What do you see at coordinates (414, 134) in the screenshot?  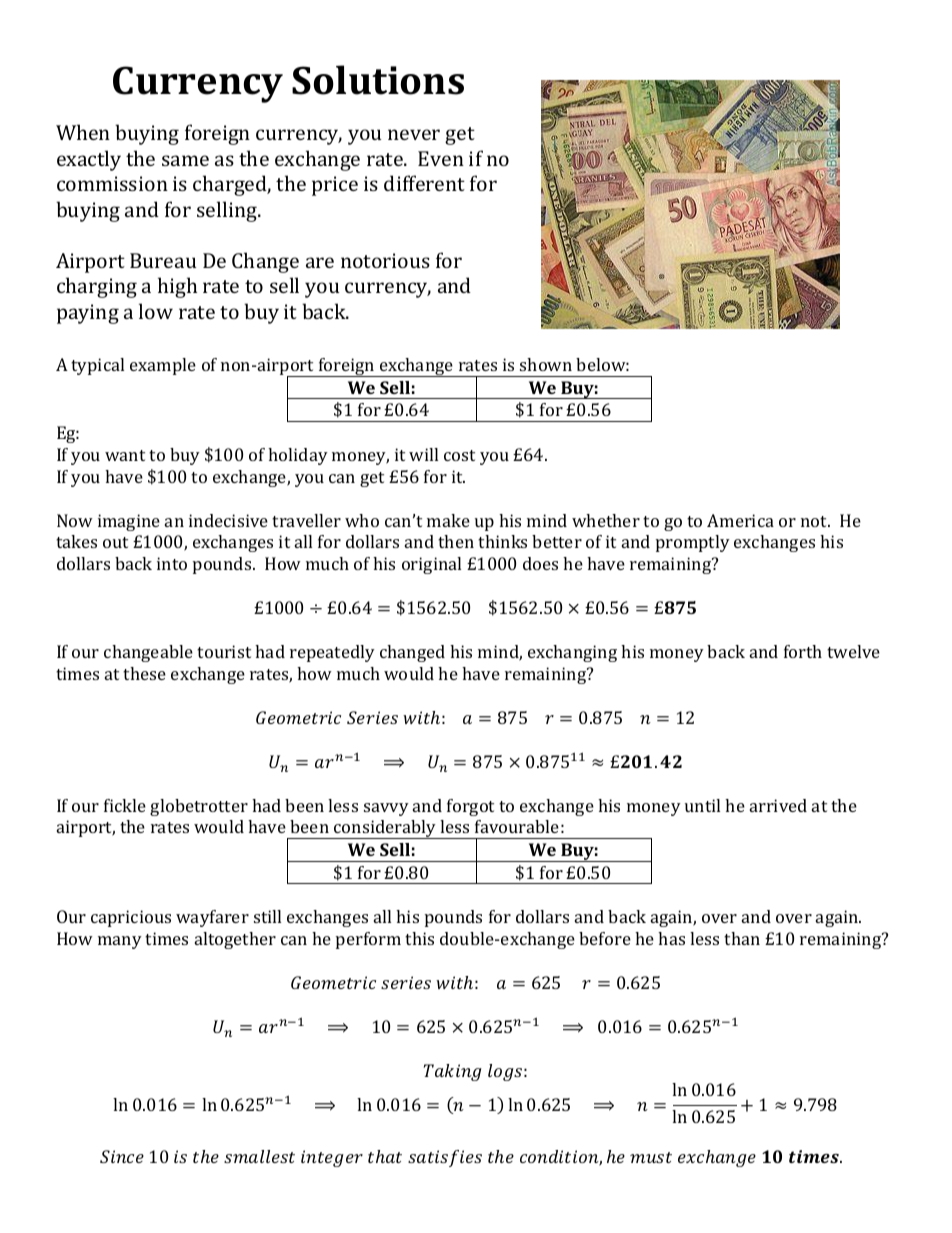 I see `never` at bounding box center [414, 134].
